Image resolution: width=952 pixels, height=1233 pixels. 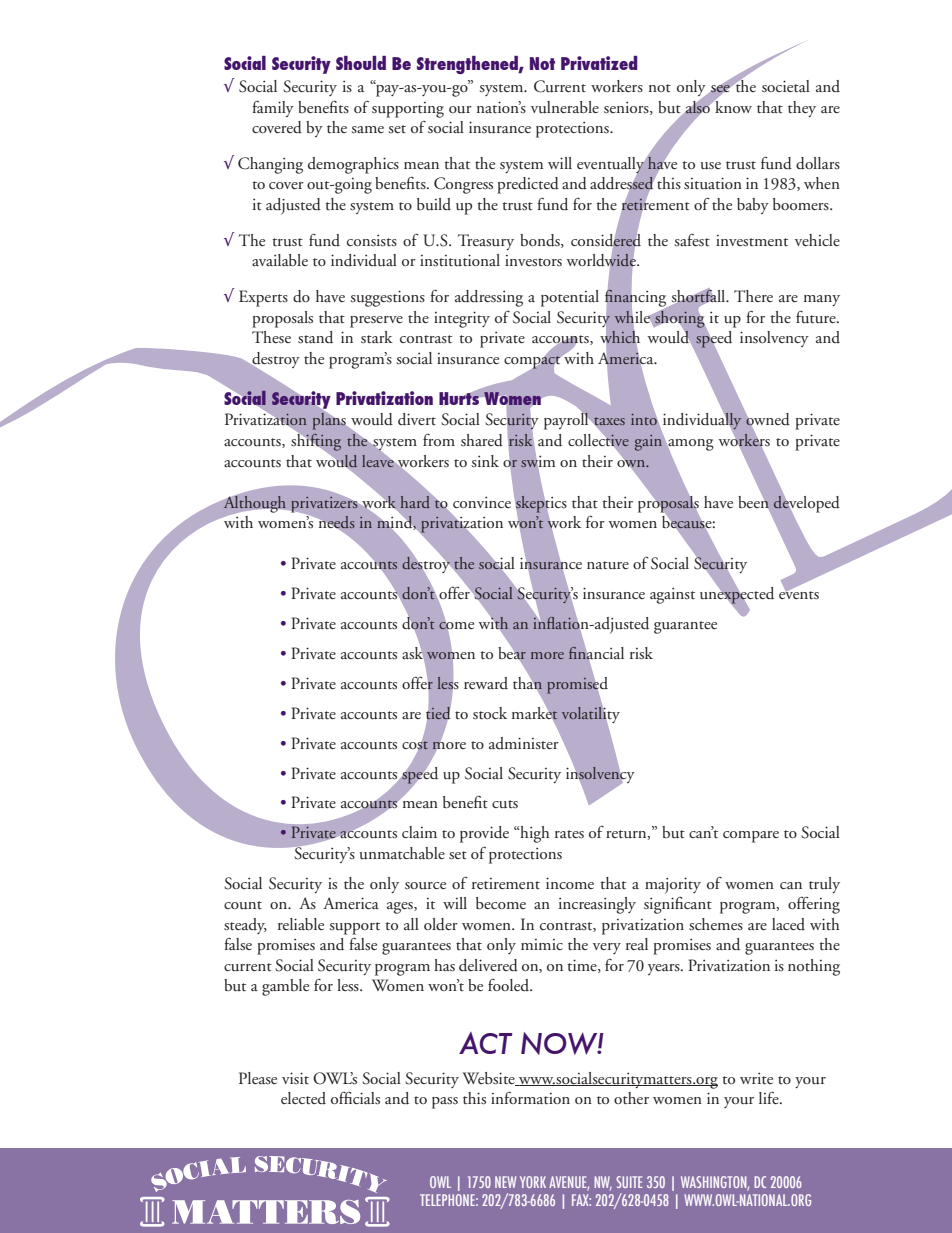 What do you see at coordinates (417, 419) in the page?
I see `divert` at bounding box center [417, 419].
